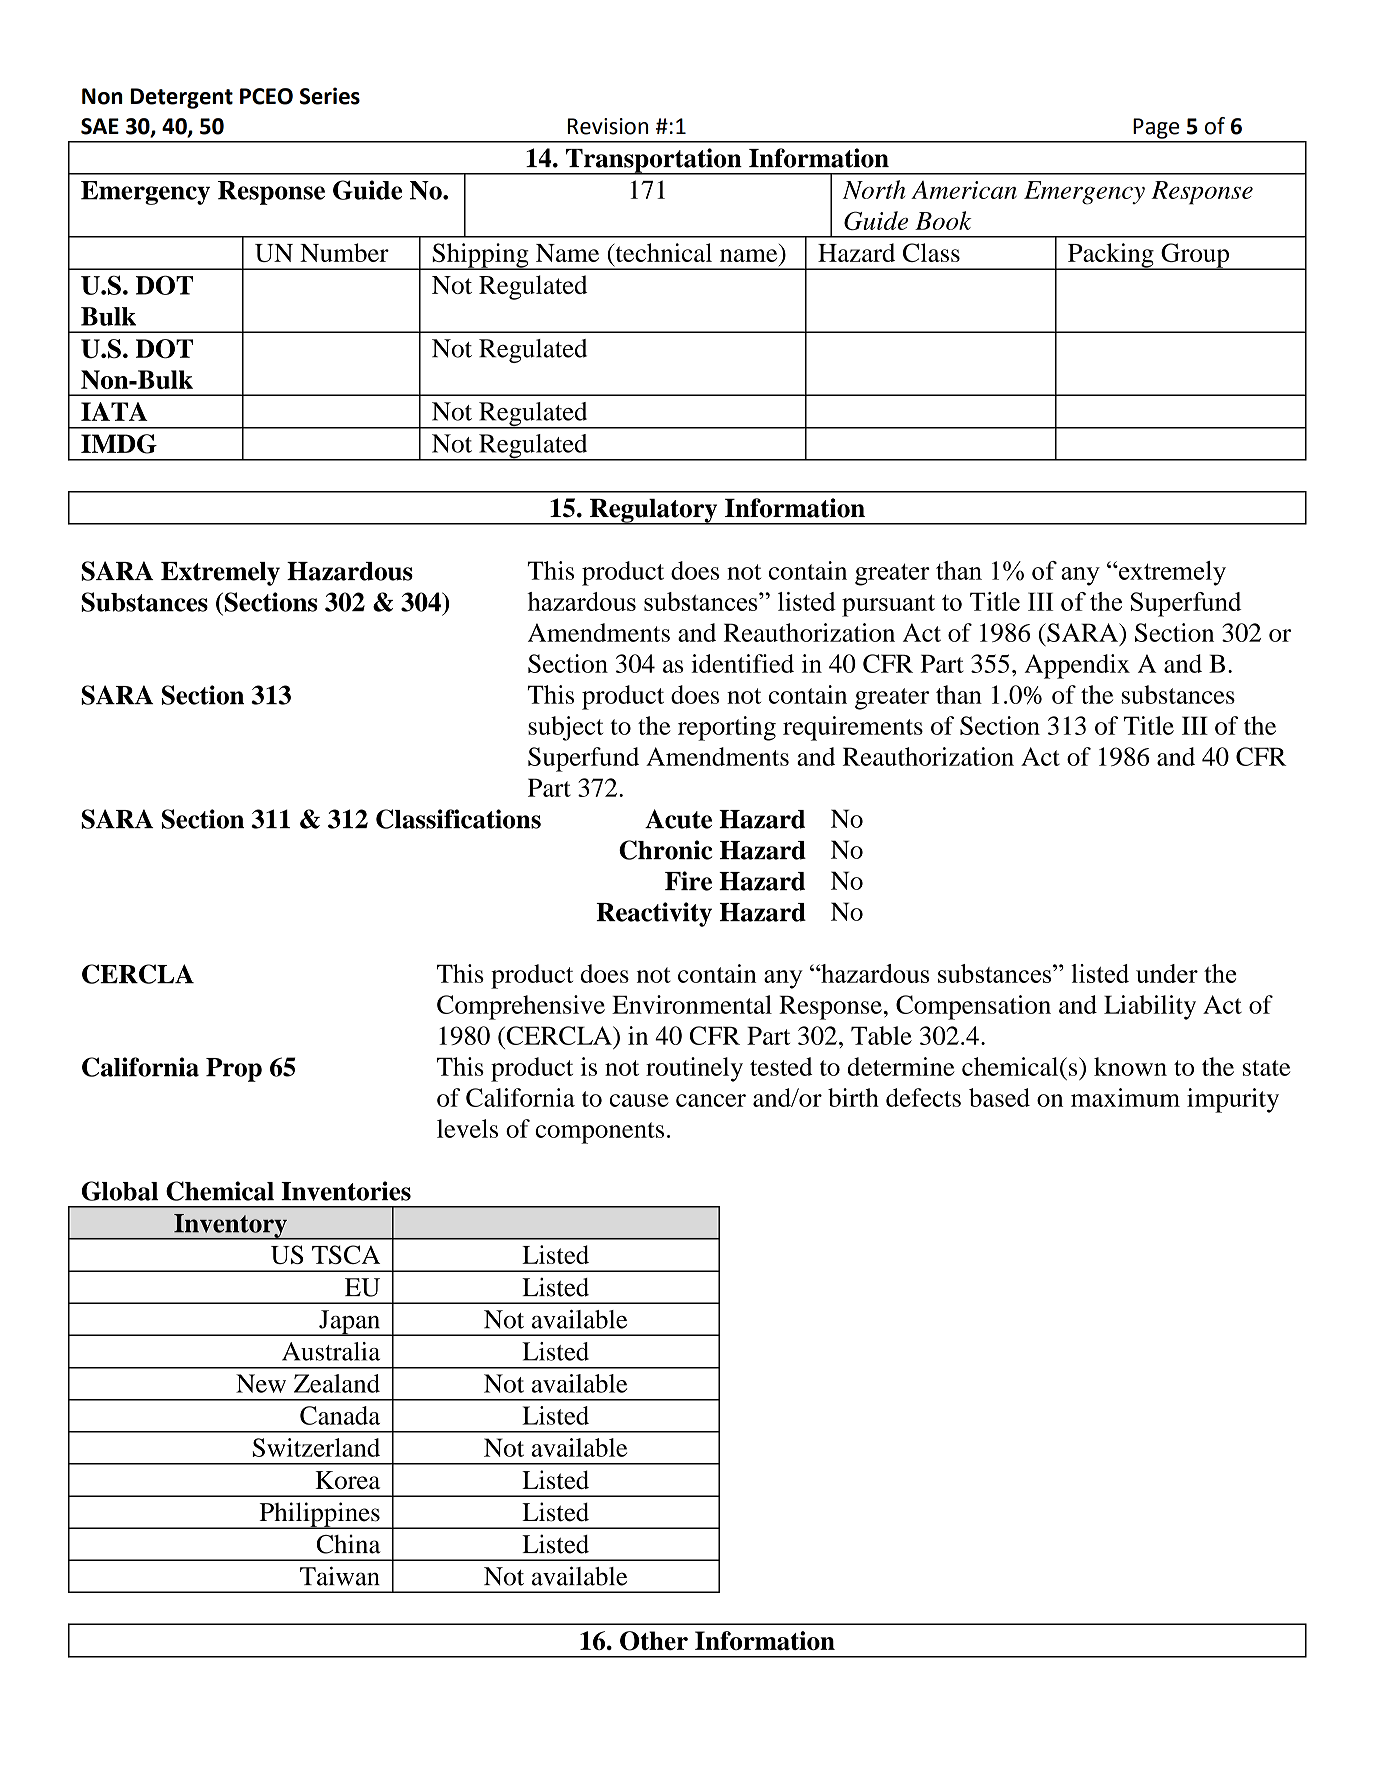  What do you see at coordinates (654, 512) in the screenshot?
I see `Regulatory` at bounding box center [654, 512].
